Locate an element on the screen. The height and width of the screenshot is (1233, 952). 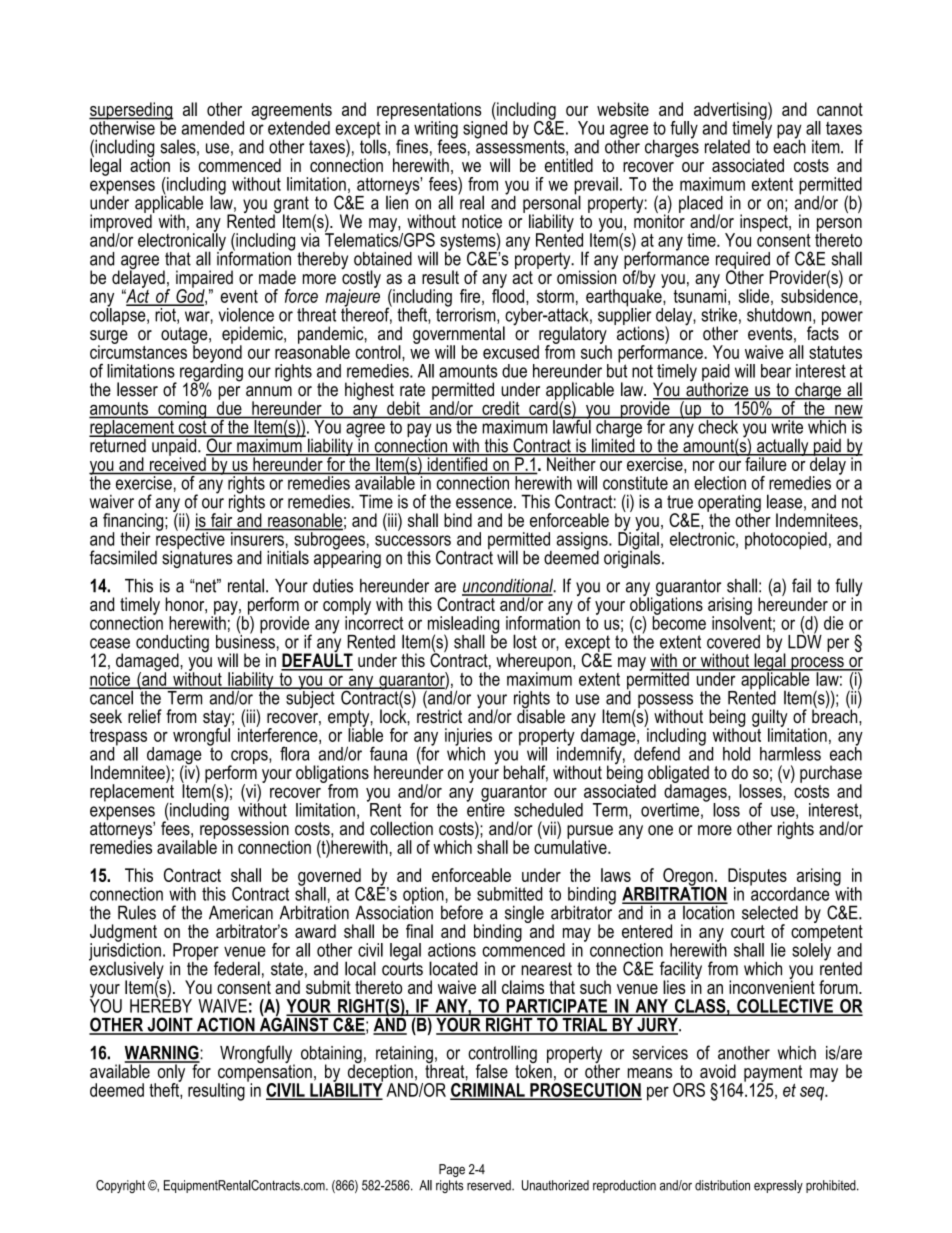
misleading is located at coordinates (463, 626).
